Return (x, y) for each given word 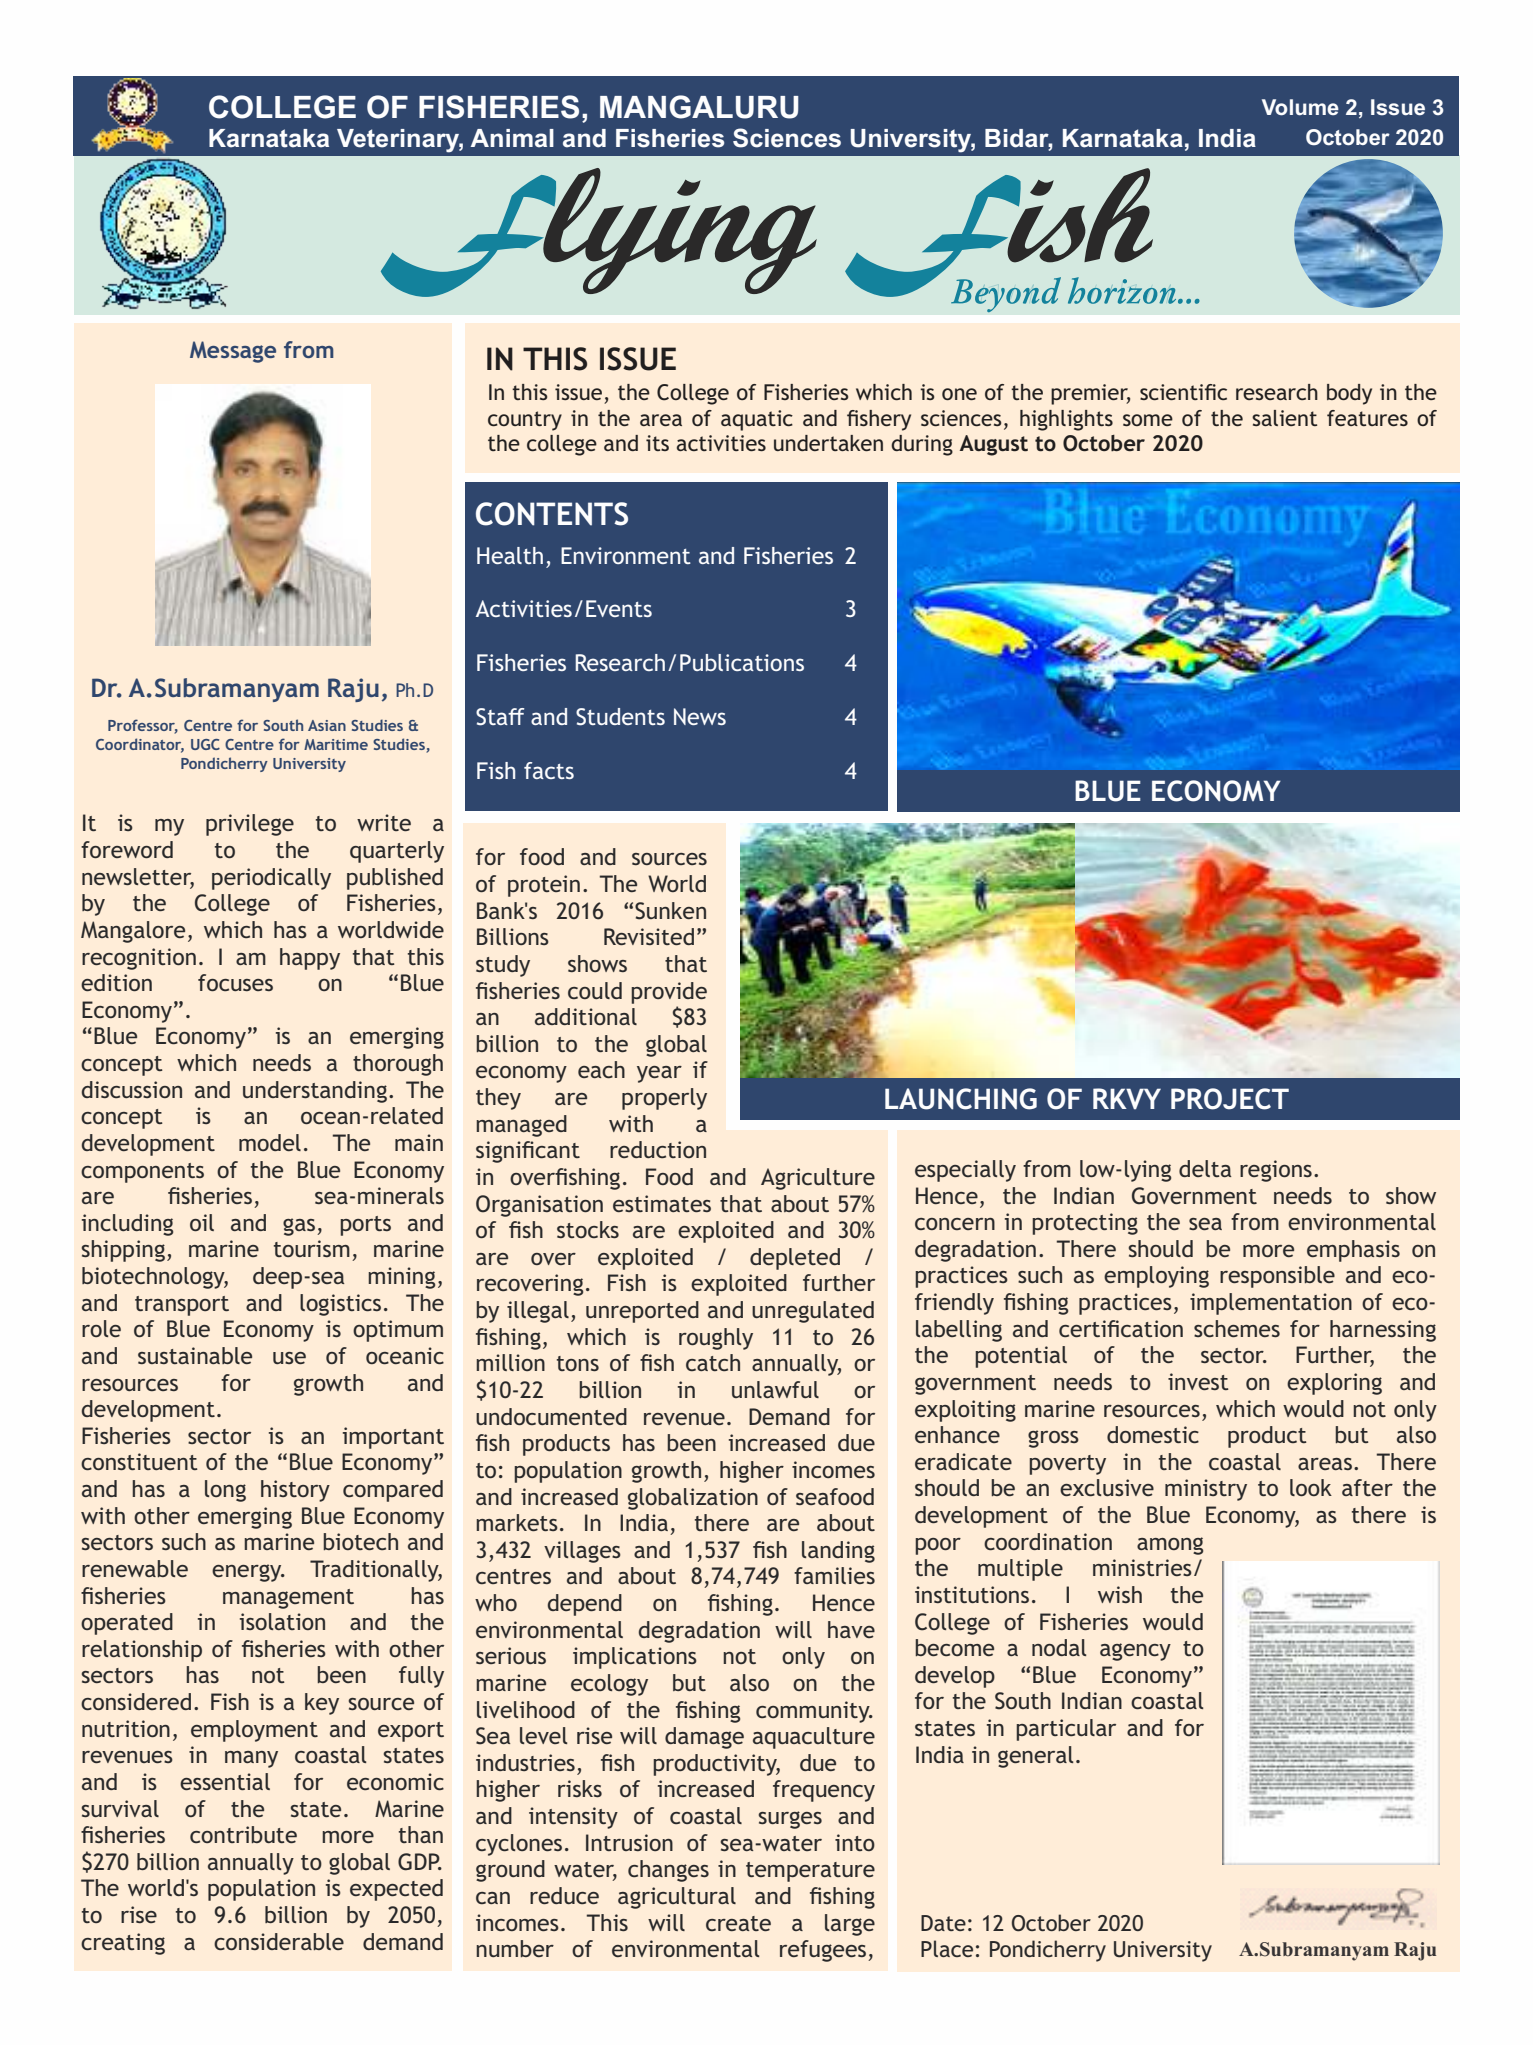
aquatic (757, 420)
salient (1284, 418)
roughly (716, 1339)
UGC (205, 744)
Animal (512, 138)
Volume (1300, 107)
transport (182, 1306)
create (738, 1923)
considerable (279, 1941)
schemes (1237, 1328)
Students (620, 717)
